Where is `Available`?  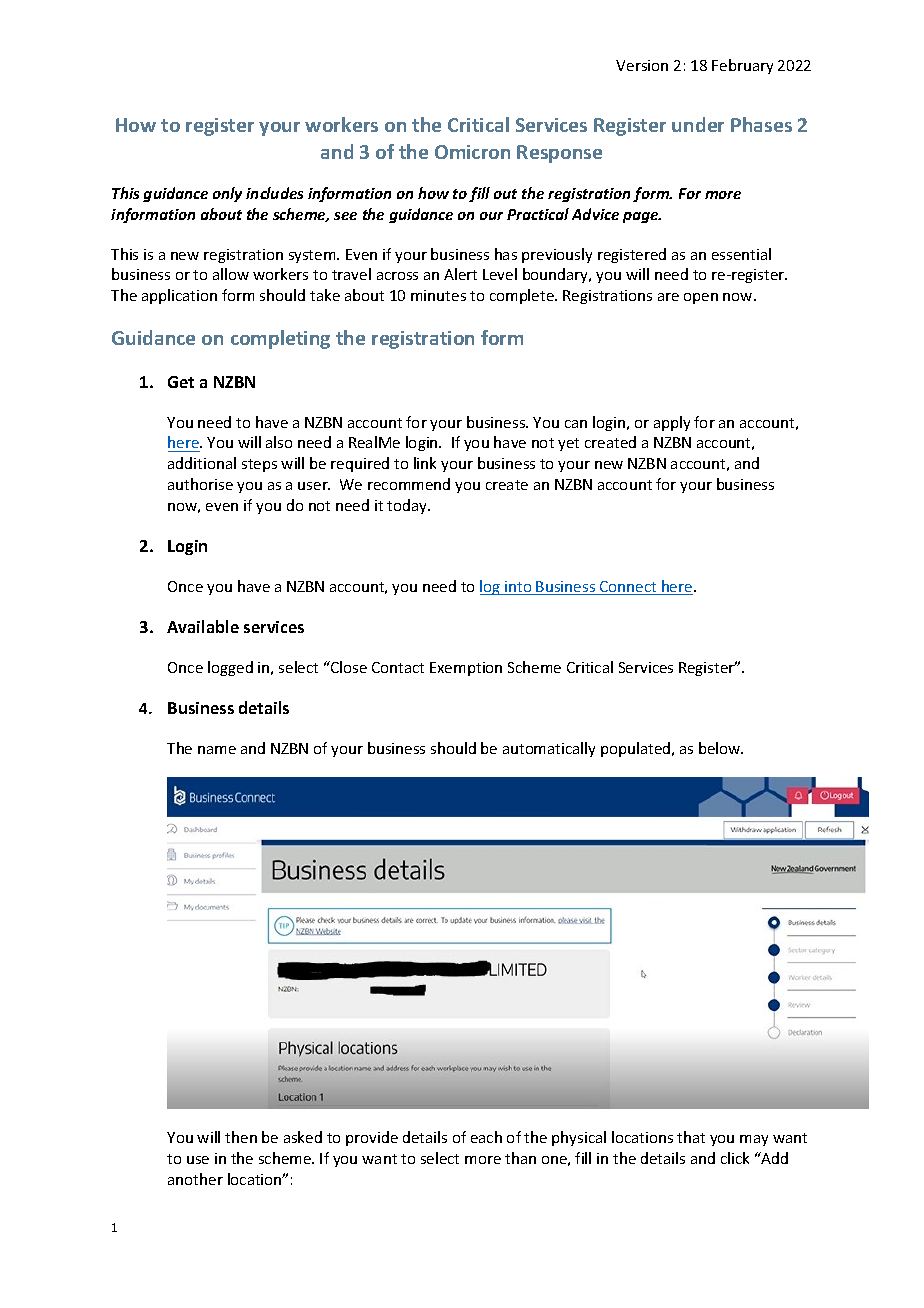
Available is located at coordinates (203, 626).
